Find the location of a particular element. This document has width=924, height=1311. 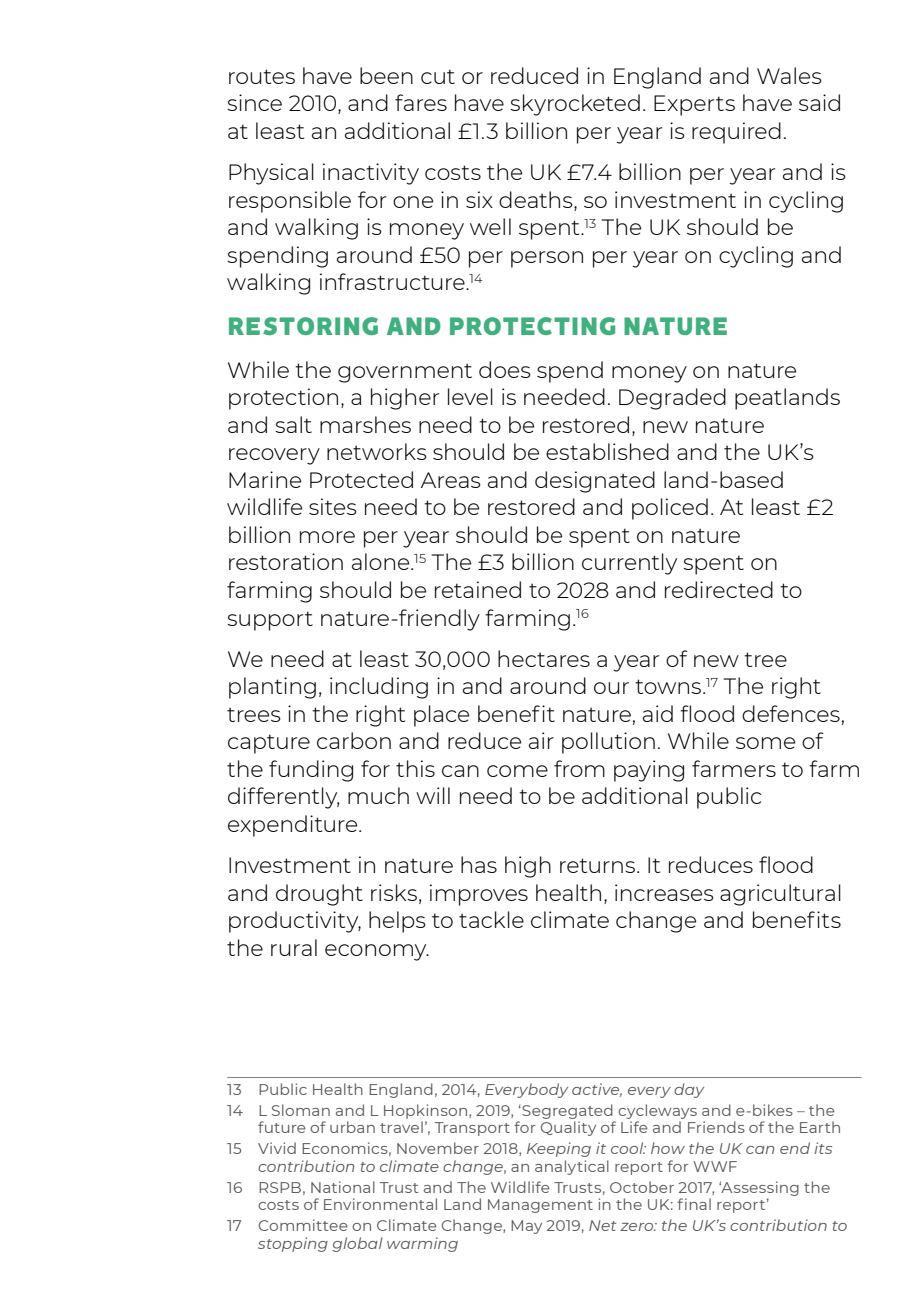

sites is located at coordinates (333, 506).
